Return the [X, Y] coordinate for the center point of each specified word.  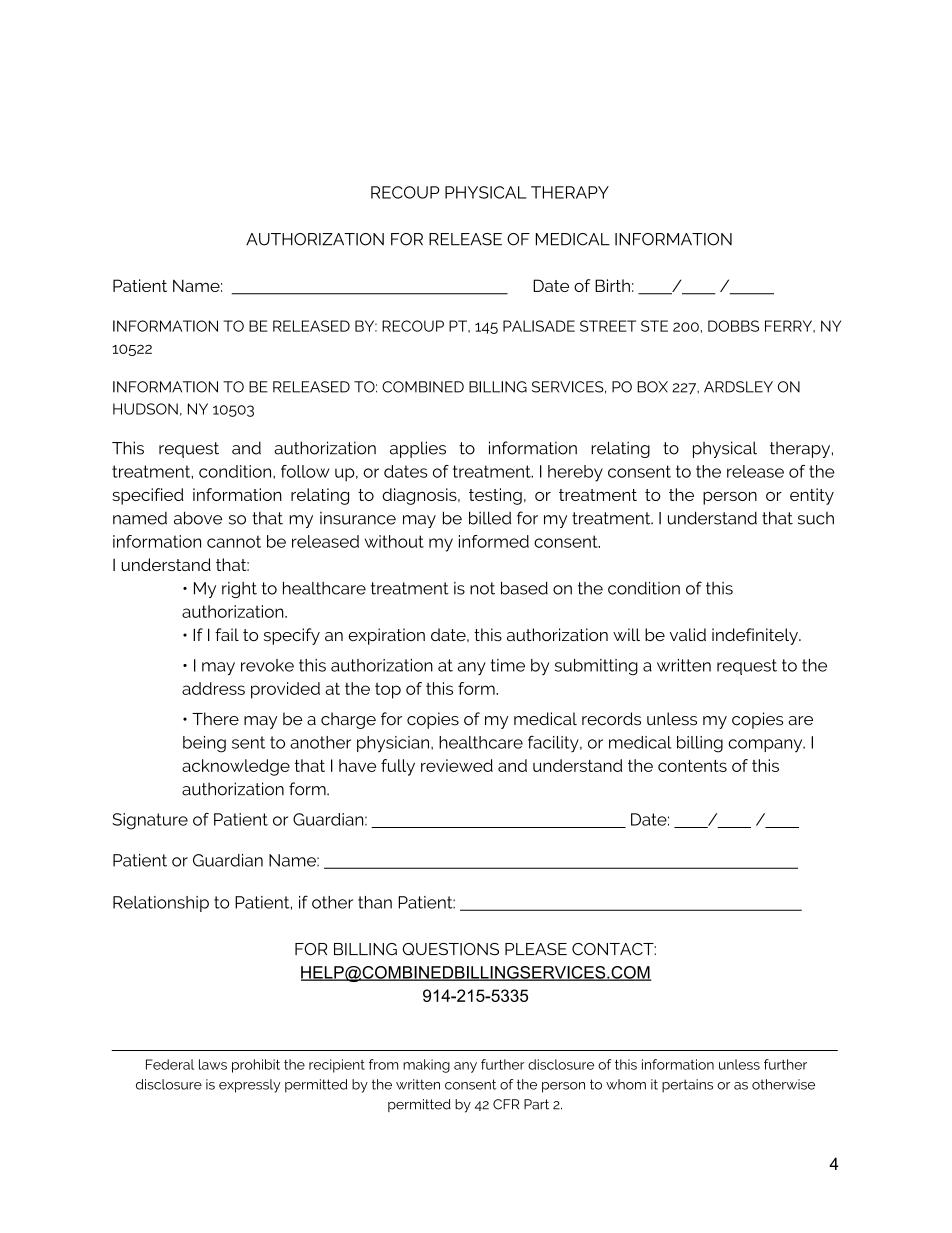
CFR [506, 1104]
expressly [250, 1086]
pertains [687, 1086]
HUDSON [145, 409]
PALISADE [539, 326]
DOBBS [733, 326]
